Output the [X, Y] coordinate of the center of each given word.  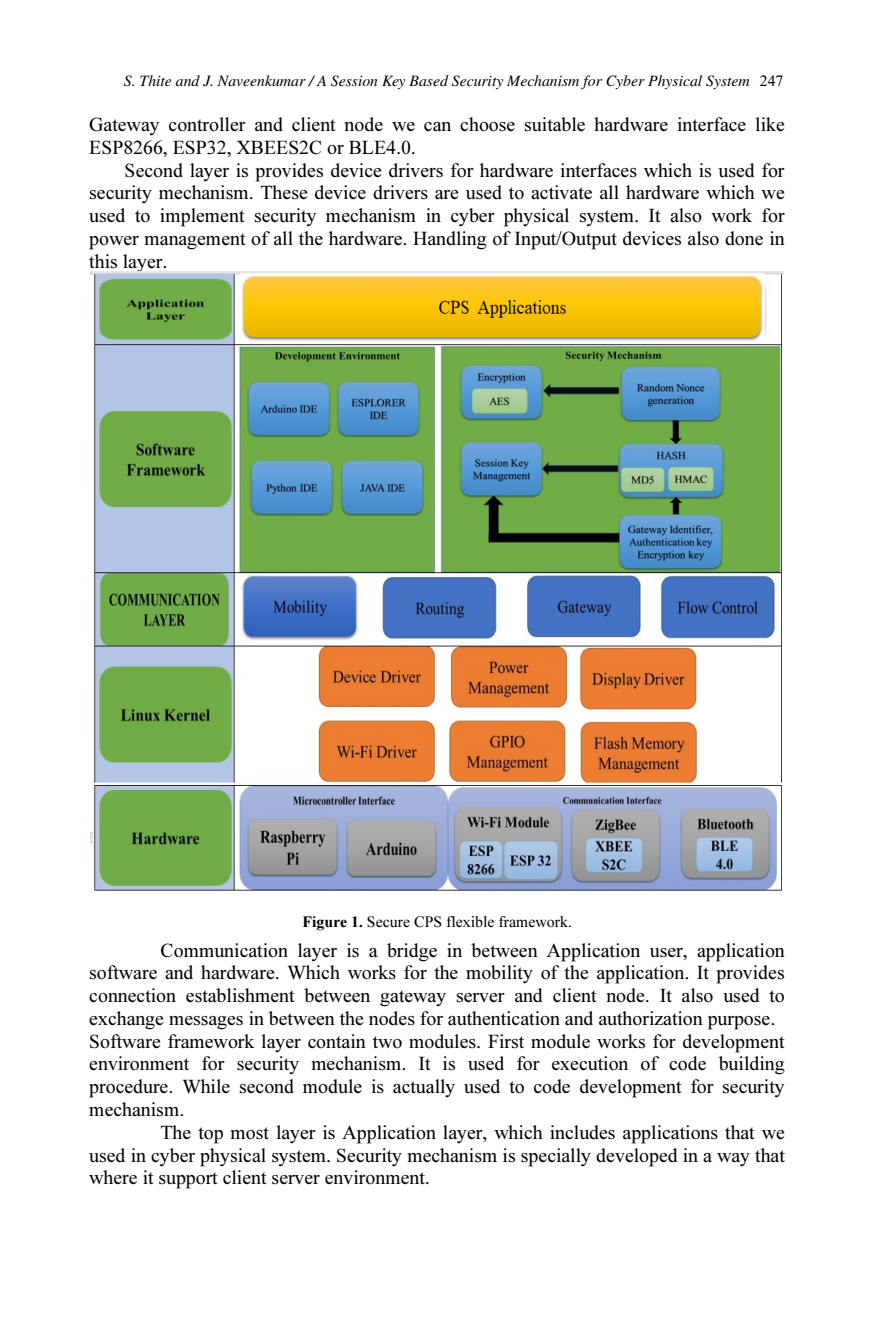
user [667, 953]
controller [207, 124]
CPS [428, 922]
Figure [325, 923]
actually [424, 1088]
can [437, 127]
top [210, 1135]
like [770, 124]
